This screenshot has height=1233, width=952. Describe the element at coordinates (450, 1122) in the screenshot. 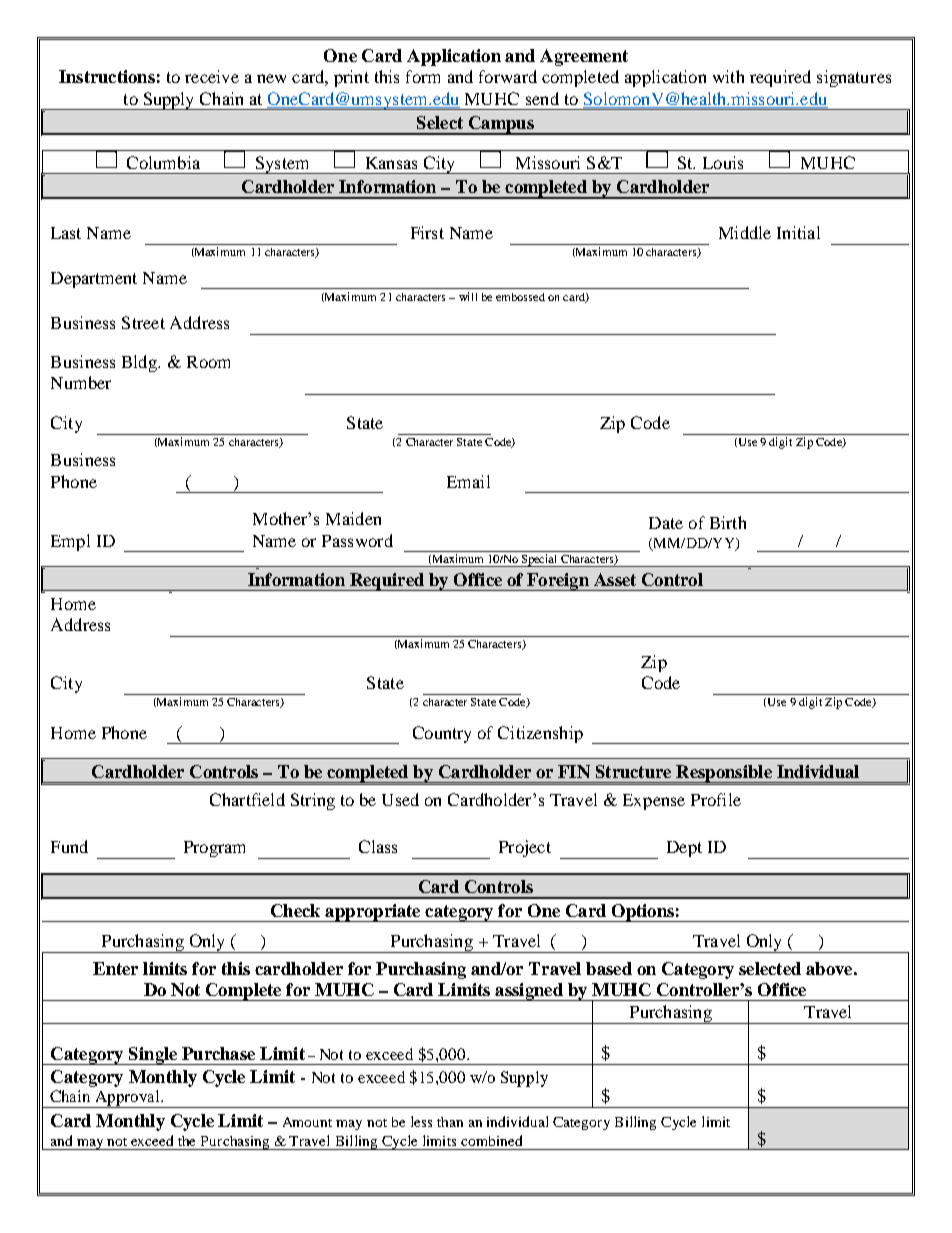

I see `than` at that location.
